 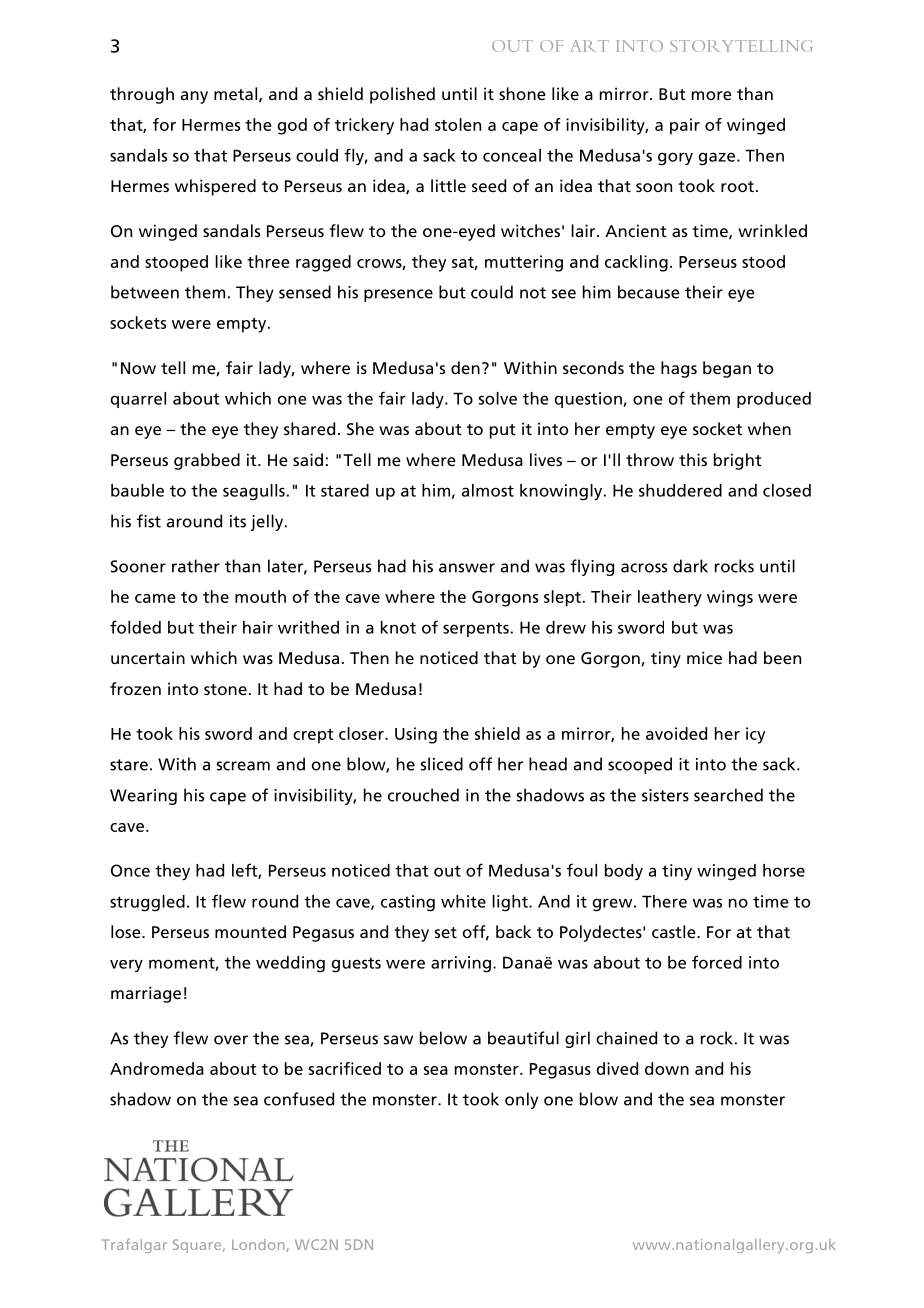 I want to click on more, so click(x=712, y=95).
